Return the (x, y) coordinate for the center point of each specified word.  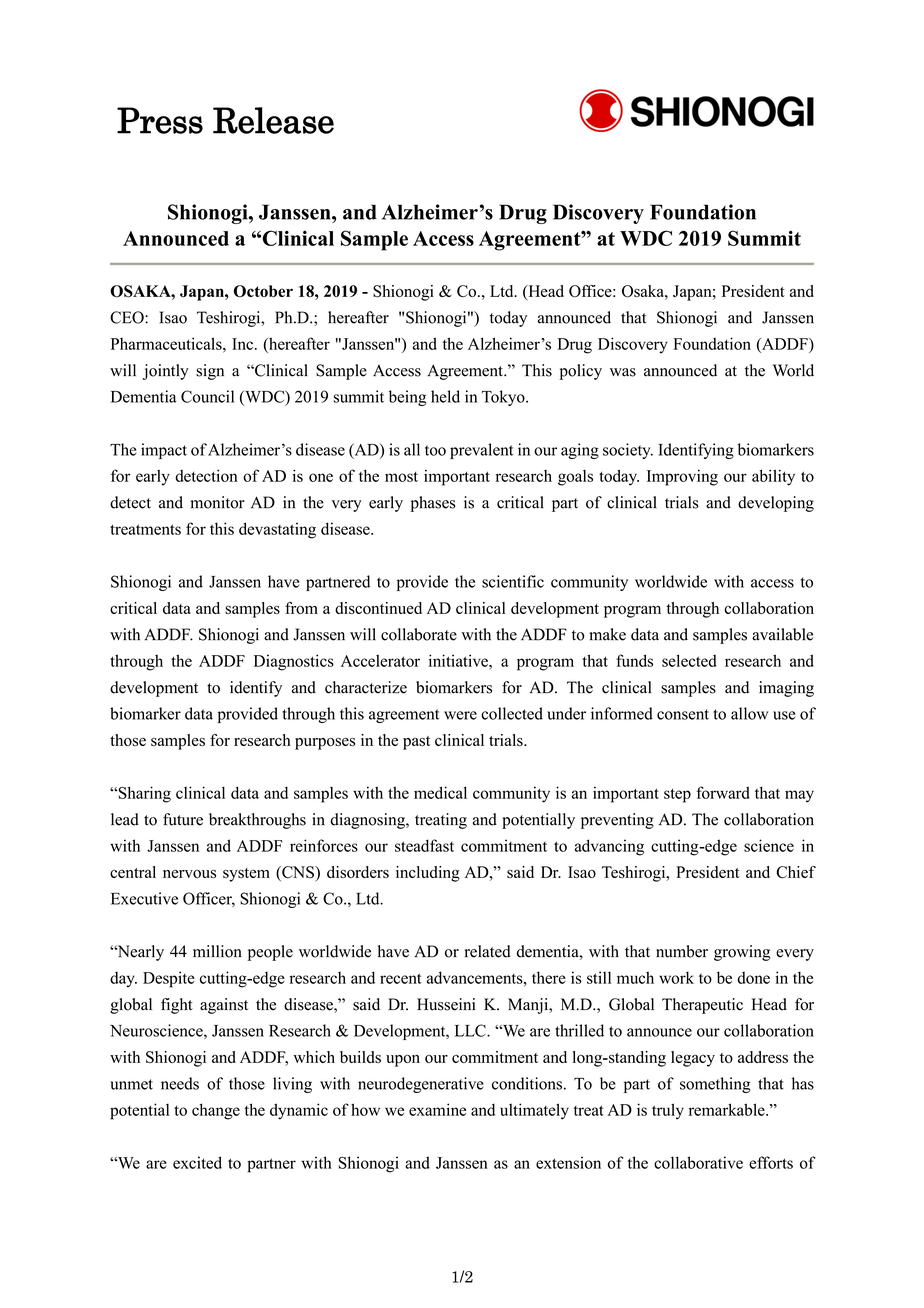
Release (273, 120)
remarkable (728, 1109)
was (623, 372)
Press (160, 120)
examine (437, 1109)
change (216, 1111)
